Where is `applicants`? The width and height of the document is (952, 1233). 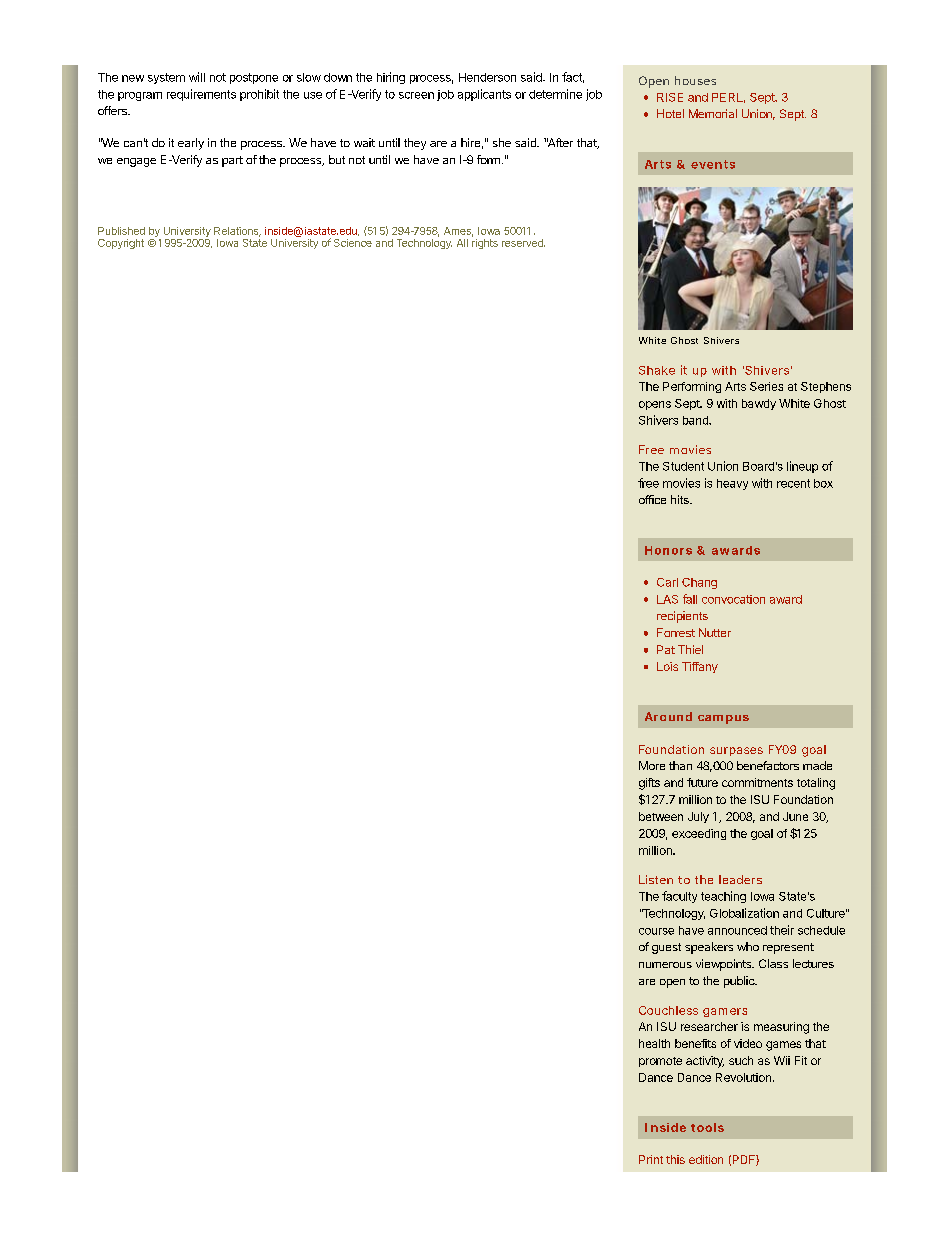 applicants is located at coordinates (484, 95).
